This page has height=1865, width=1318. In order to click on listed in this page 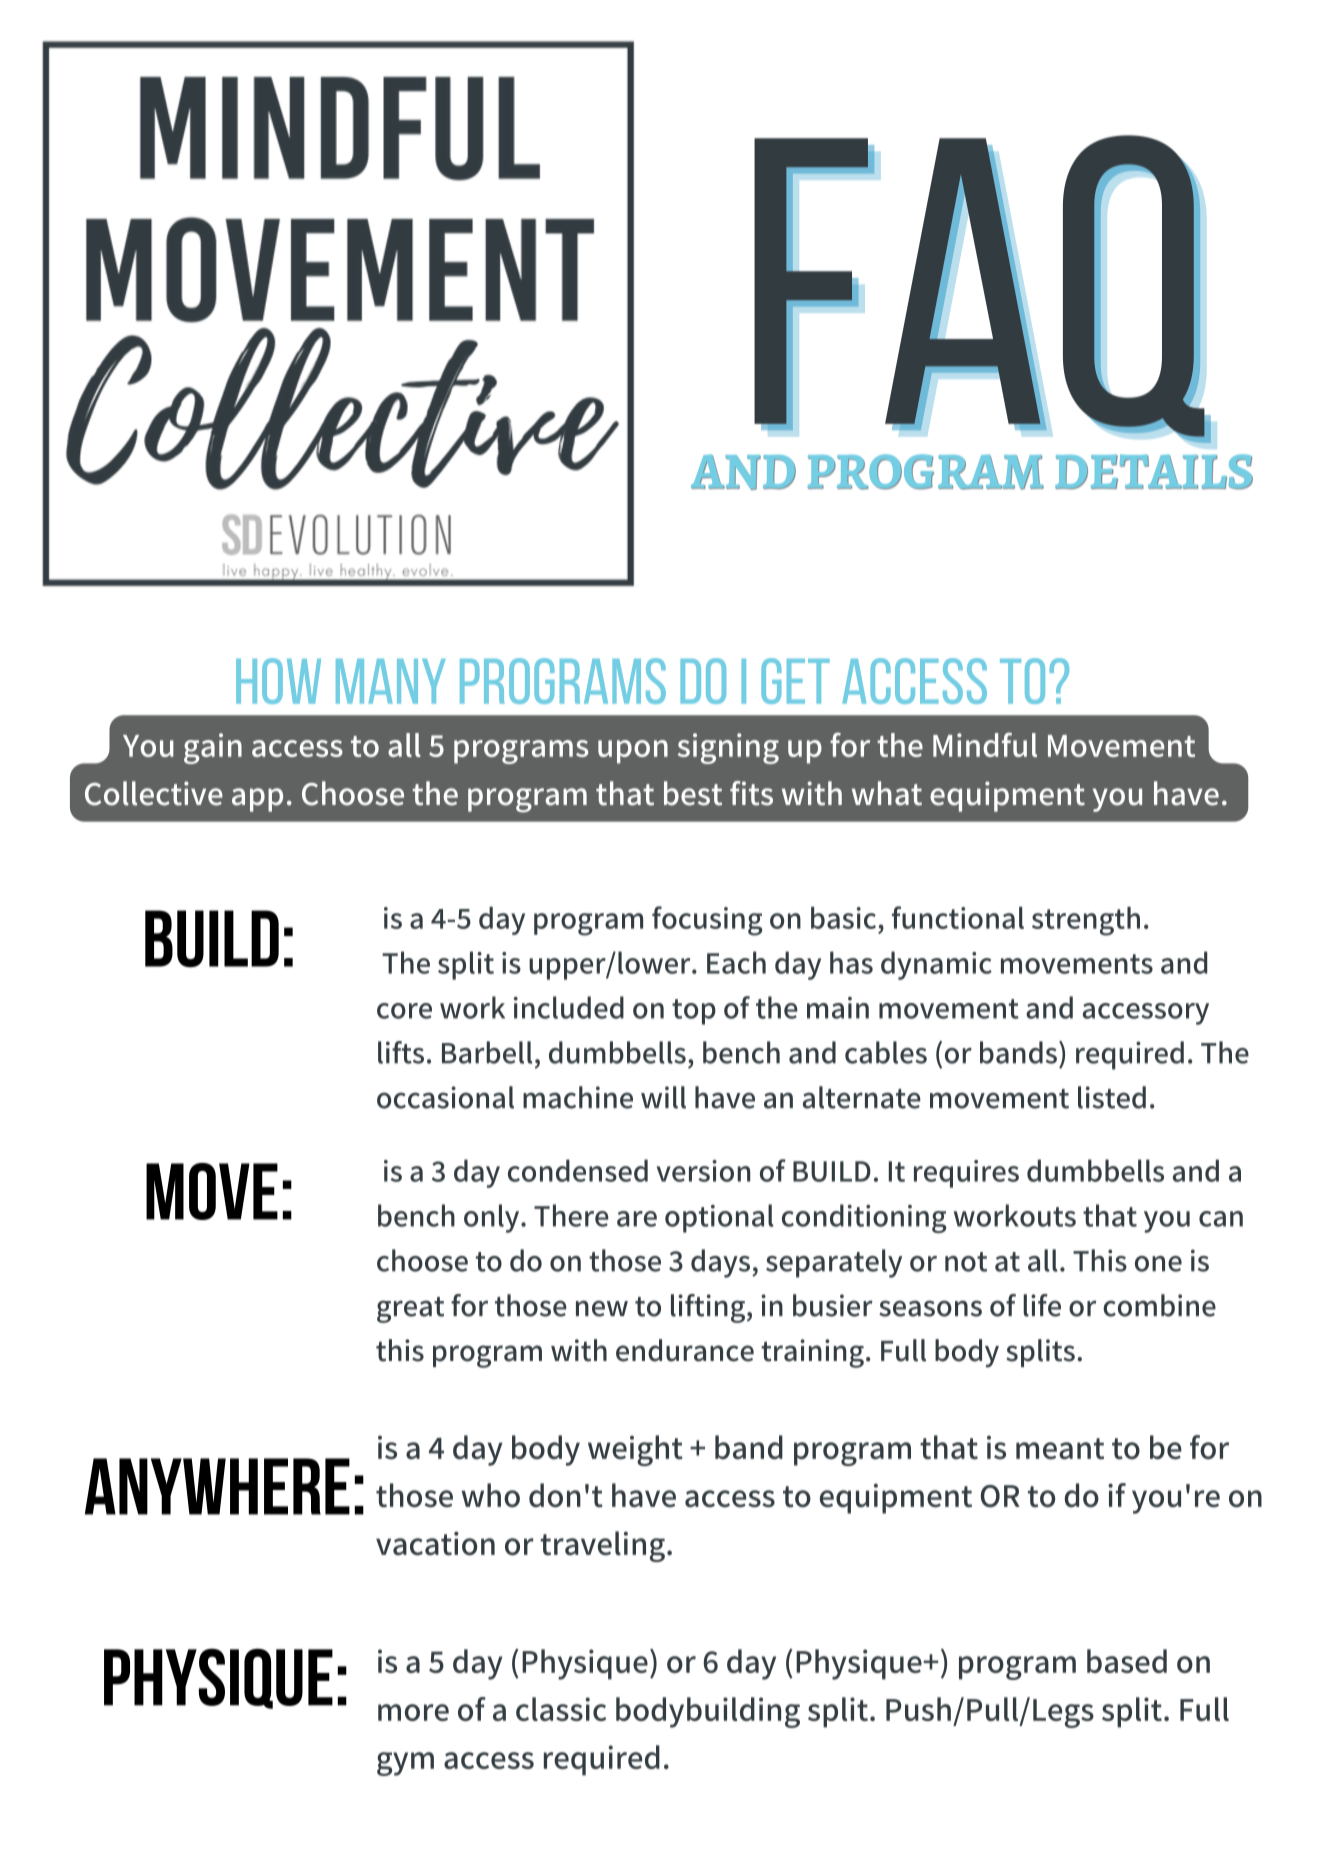, I will do `click(1112, 1097)`.
